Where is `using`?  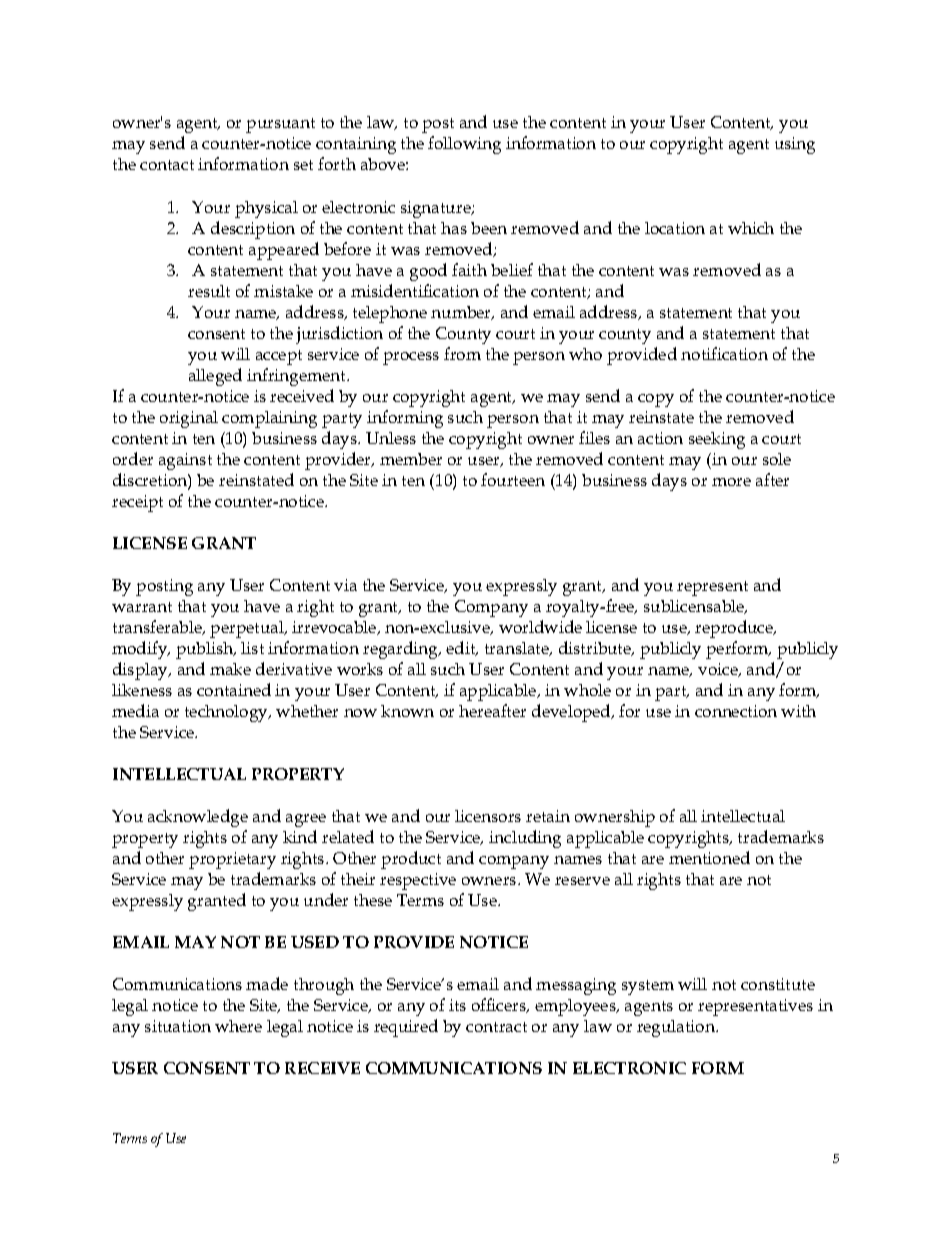
using is located at coordinates (795, 145).
